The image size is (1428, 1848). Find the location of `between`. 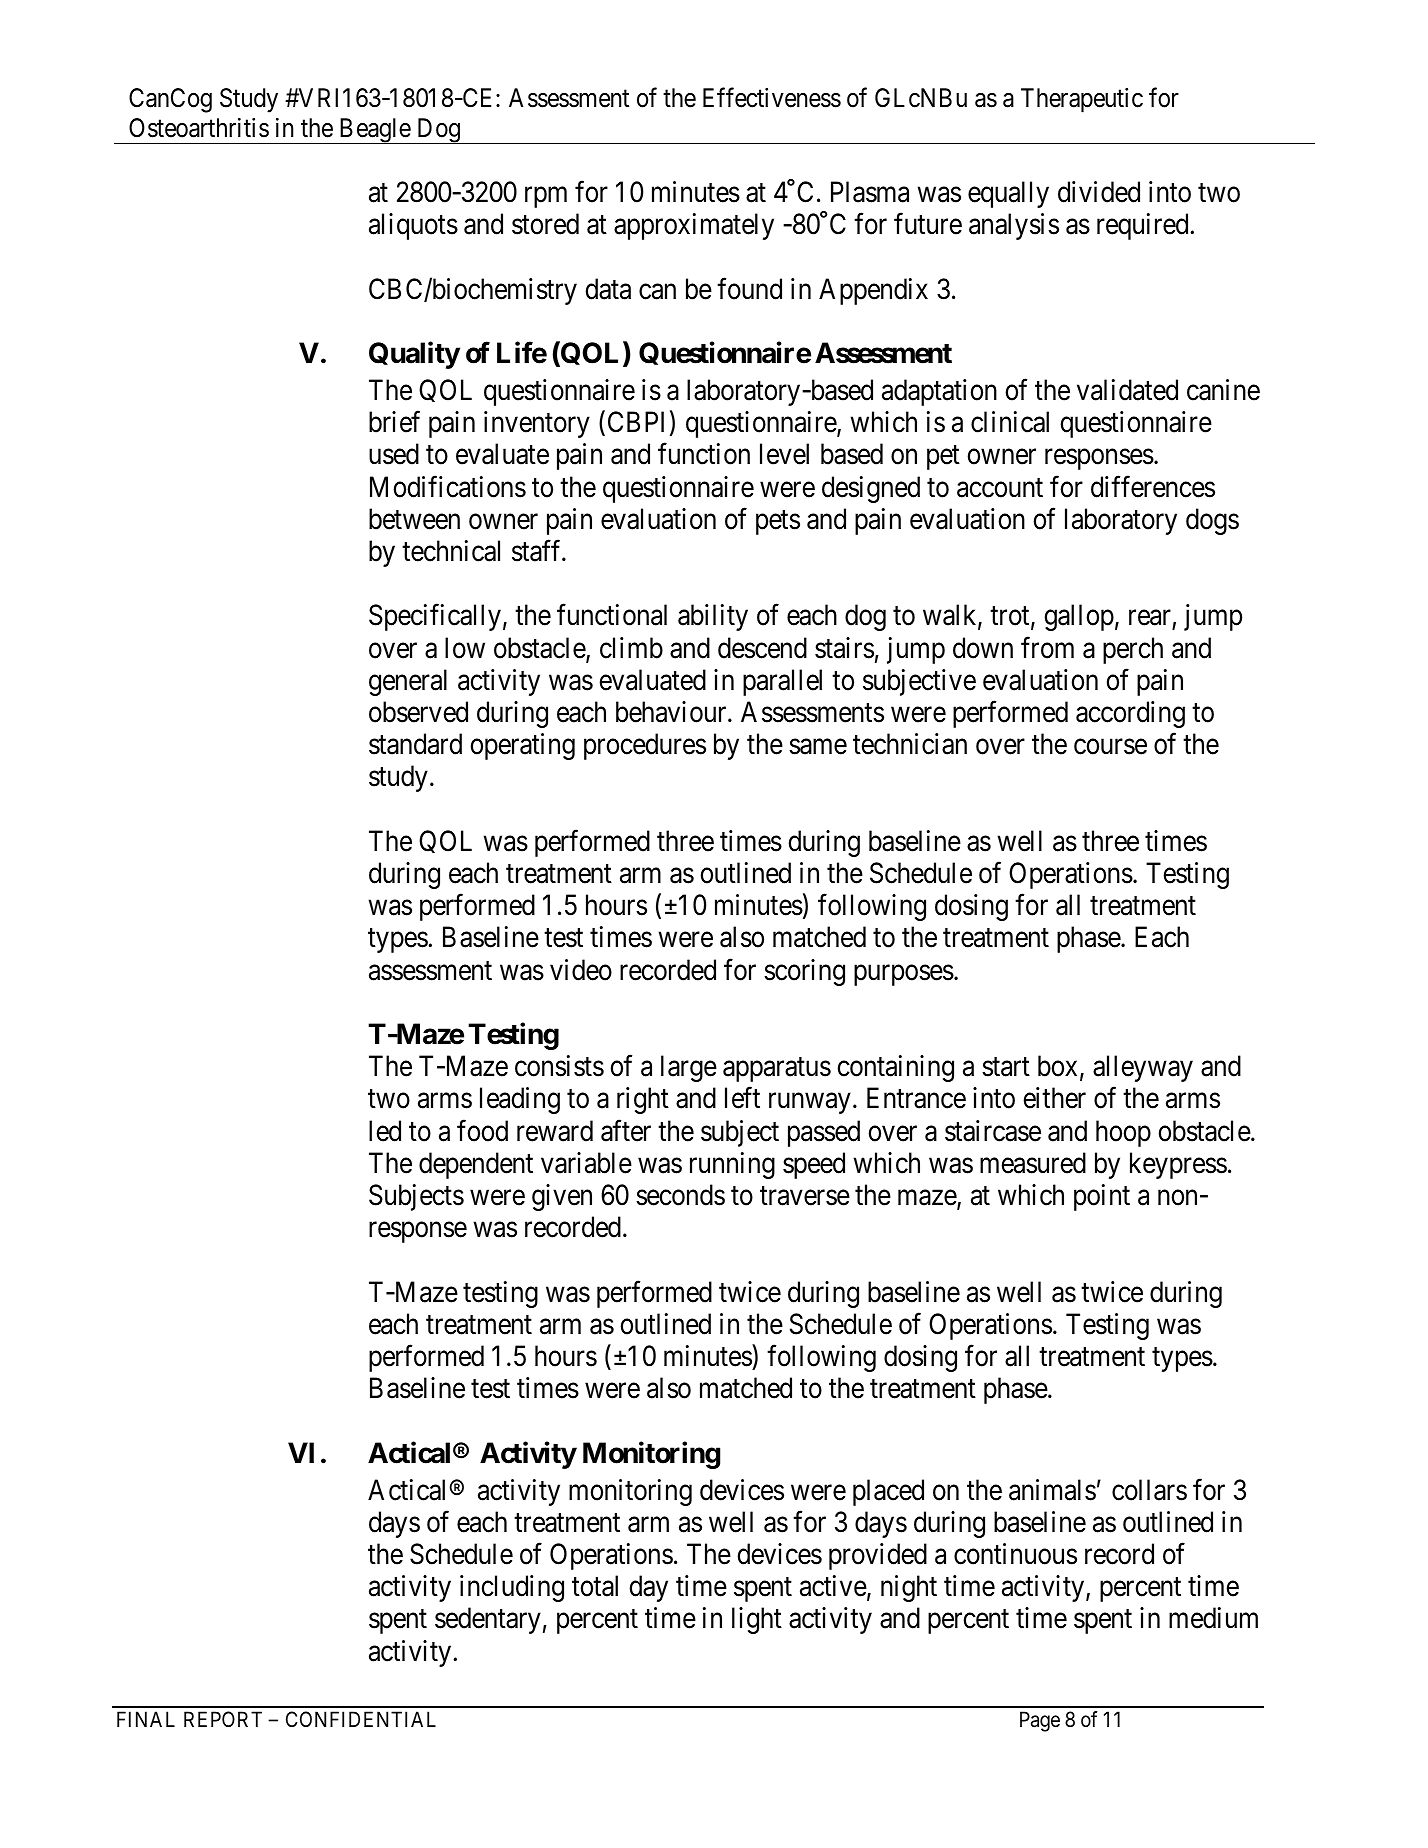

between is located at coordinates (414, 519).
